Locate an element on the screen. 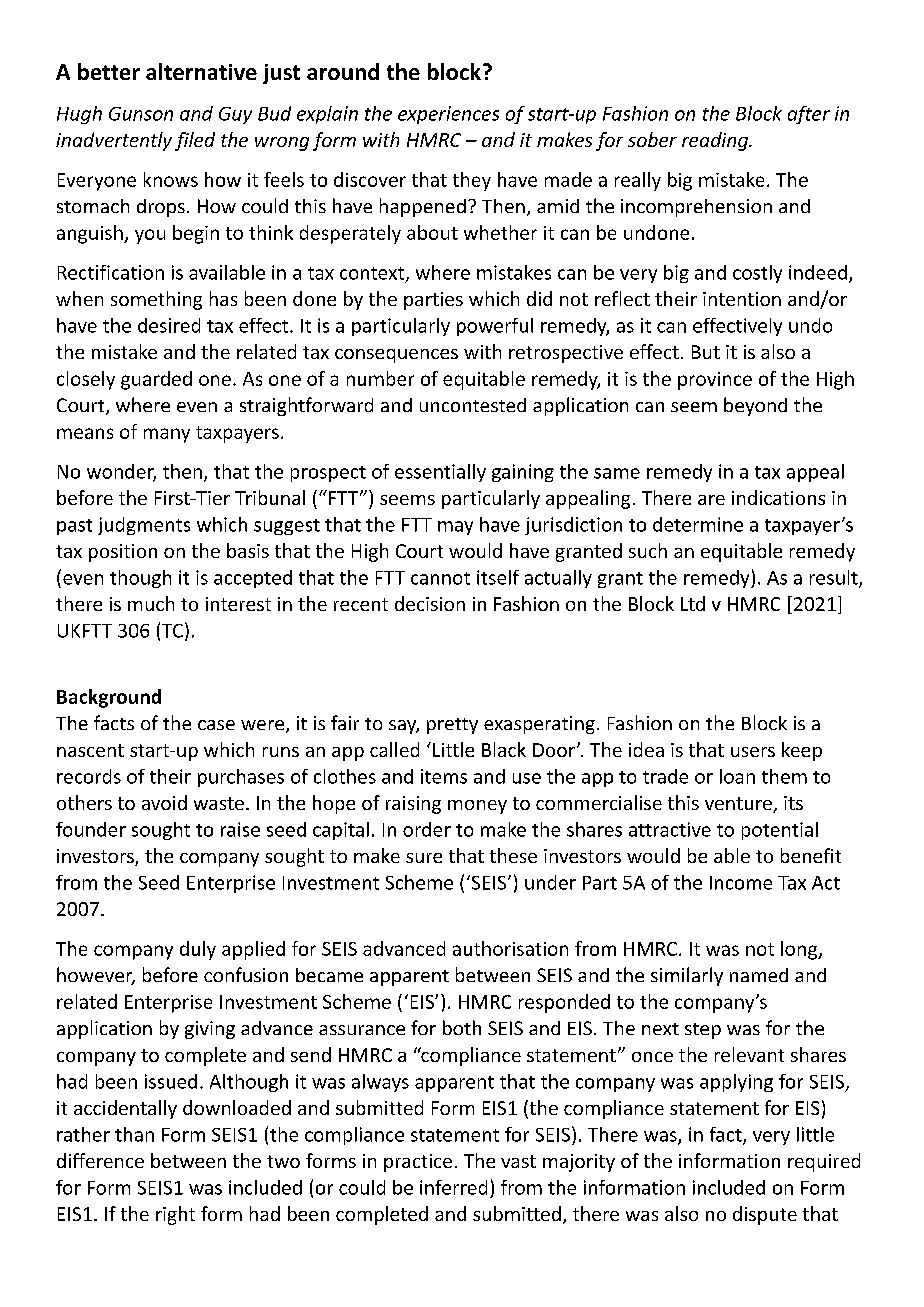 The height and width of the screenshot is (1307, 924). experiences is located at coordinates (448, 115).
